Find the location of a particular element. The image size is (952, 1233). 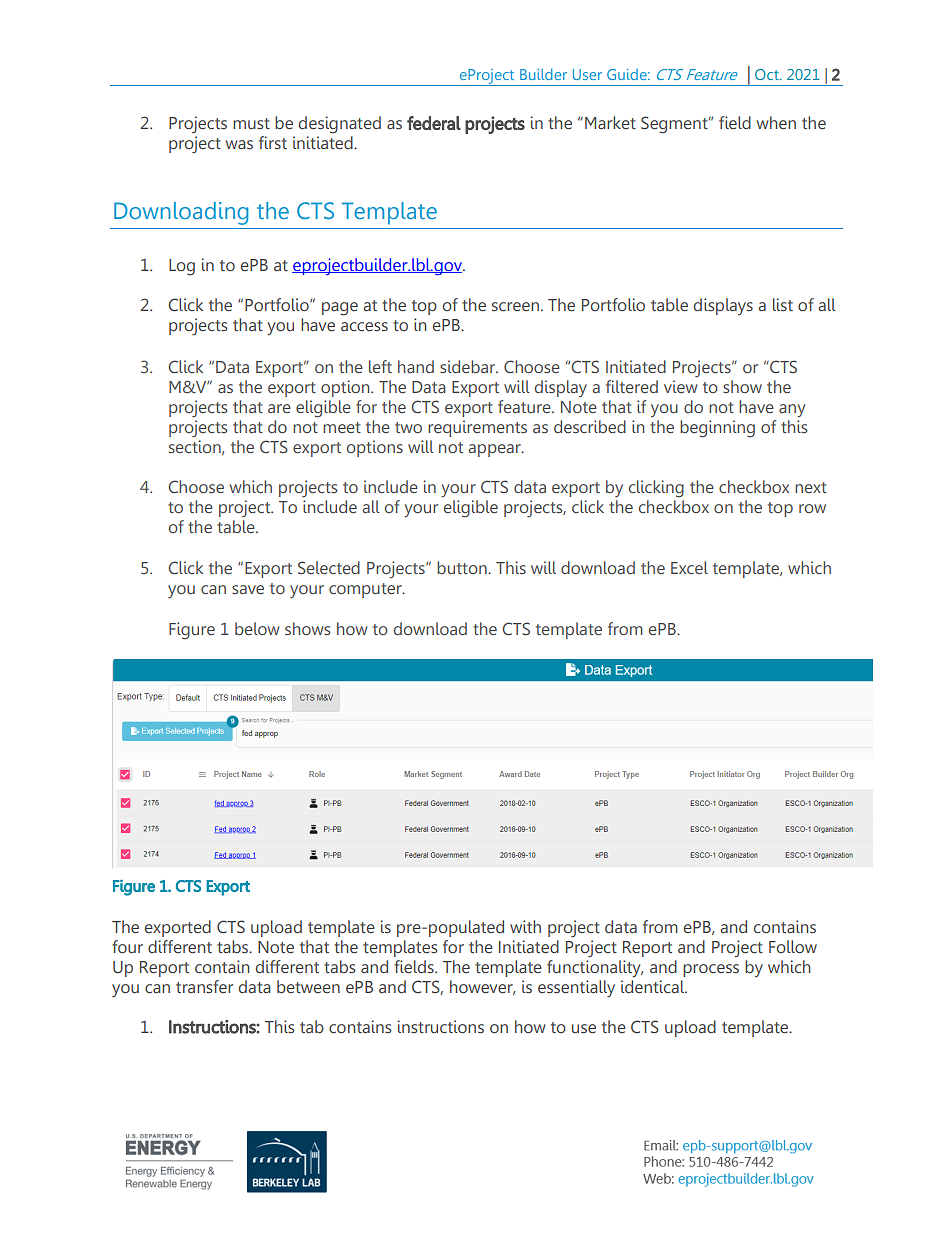

below is located at coordinates (257, 628).
